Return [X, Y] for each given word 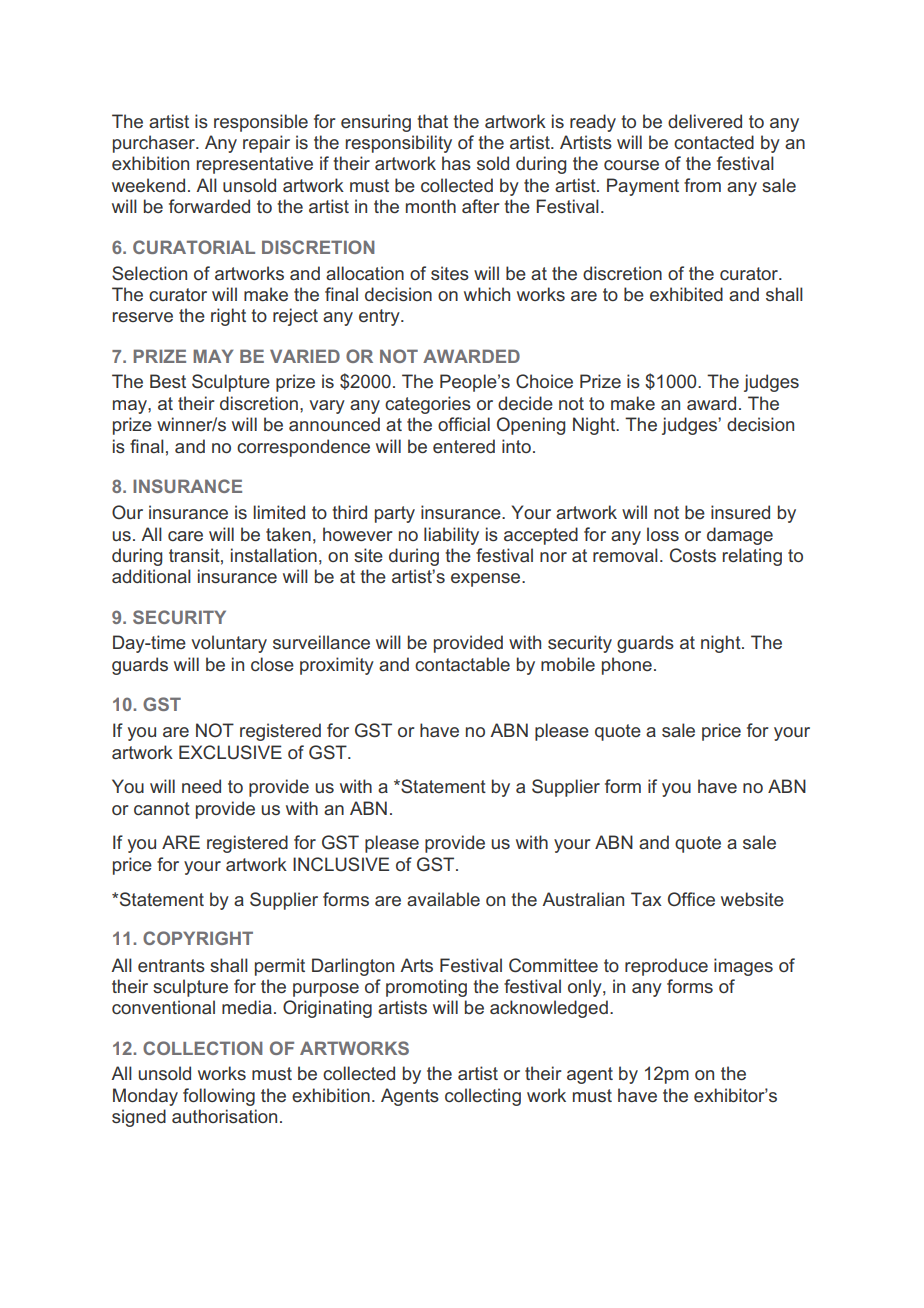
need [201, 786]
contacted [714, 142]
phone [627, 666]
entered [464, 446]
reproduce [666, 967]
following [219, 1097]
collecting [483, 1097]
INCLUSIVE [341, 864]
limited [279, 512]
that [432, 121]
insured [740, 512]
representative [255, 165]
